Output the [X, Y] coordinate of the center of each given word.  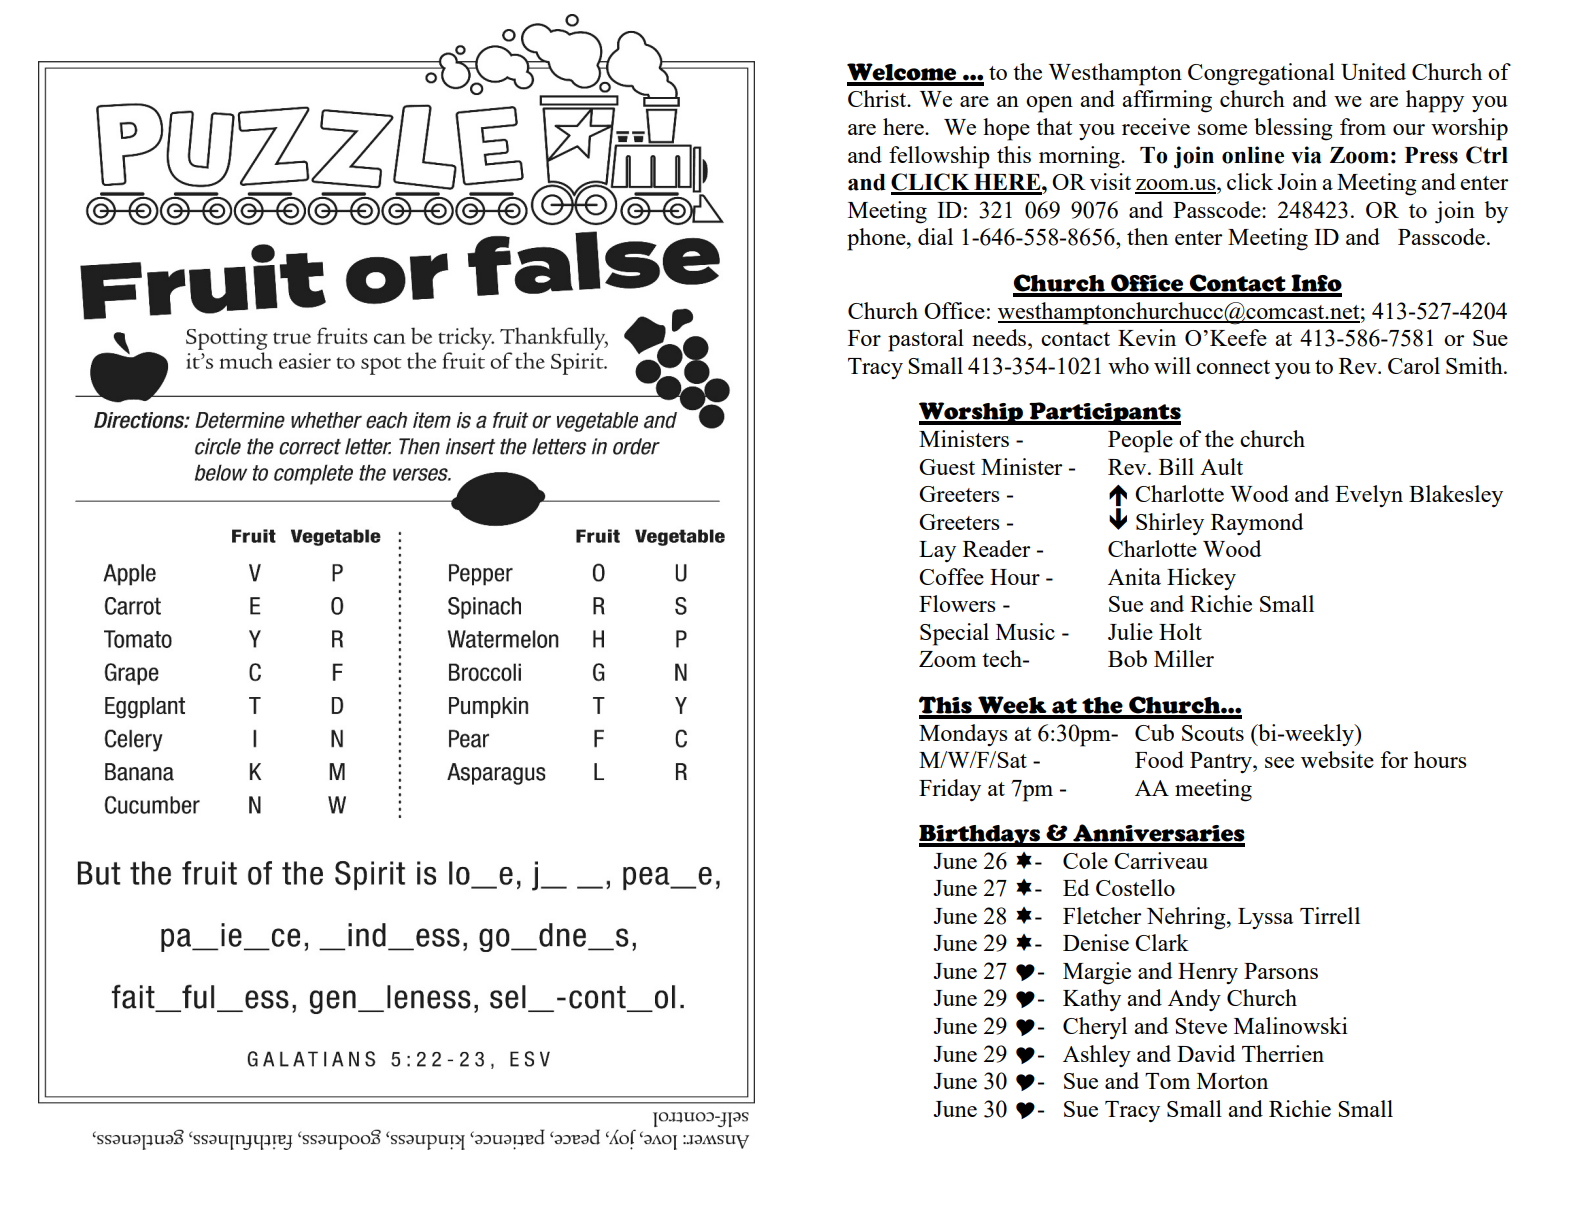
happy [1435, 101]
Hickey [1201, 579]
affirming [1167, 101]
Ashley [1097, 1056]
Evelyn [1369, 496]
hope [1006, 129]
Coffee [951, 576]
